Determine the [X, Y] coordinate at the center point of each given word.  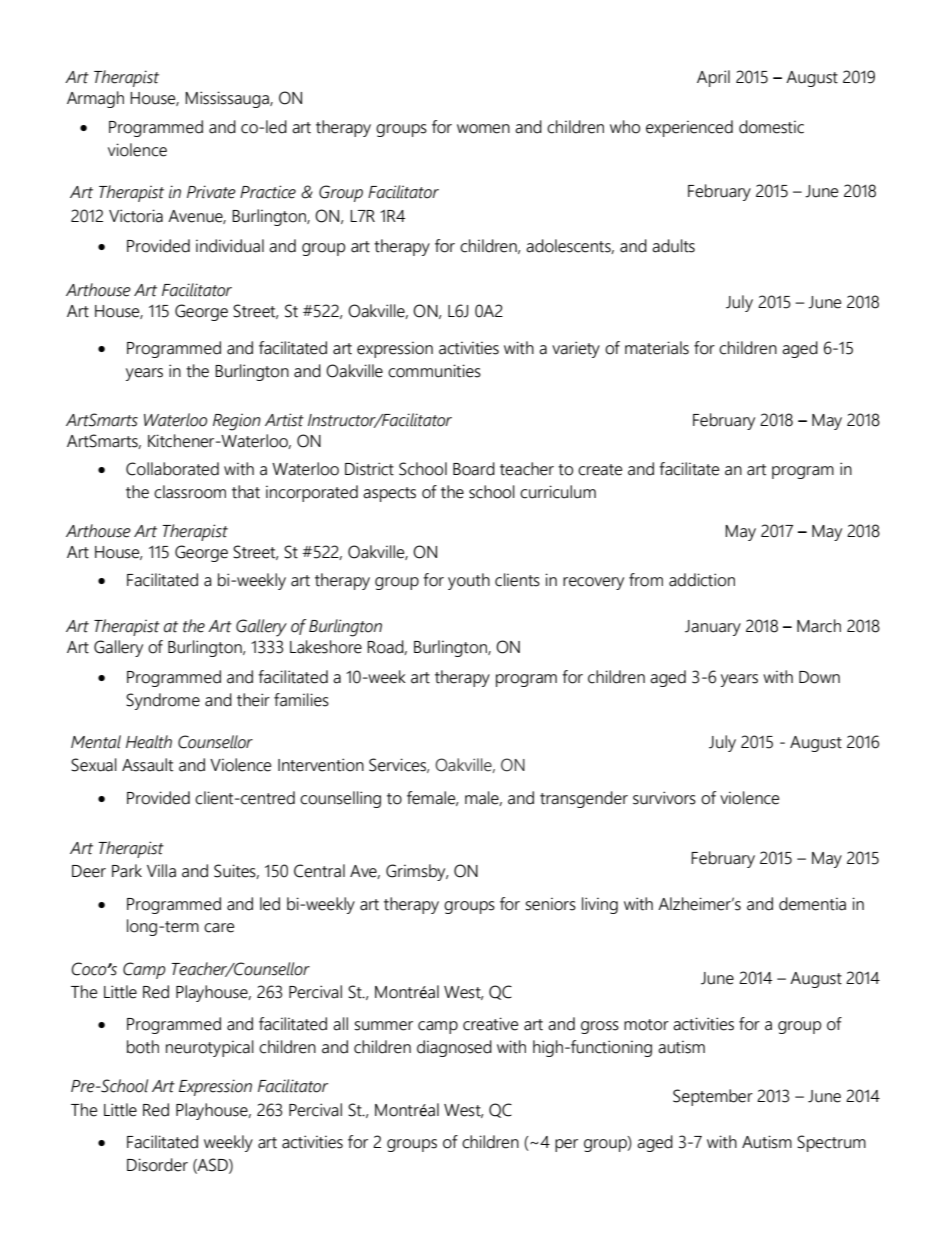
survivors [664, 798]
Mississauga [228, 99]
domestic [771, 127]
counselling [340, 799]
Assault [147, 765]
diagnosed [454, 1048]
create [600, 470]
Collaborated [172, 469]
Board [474, 469]
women [483, 129]
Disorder [157, 1165]
